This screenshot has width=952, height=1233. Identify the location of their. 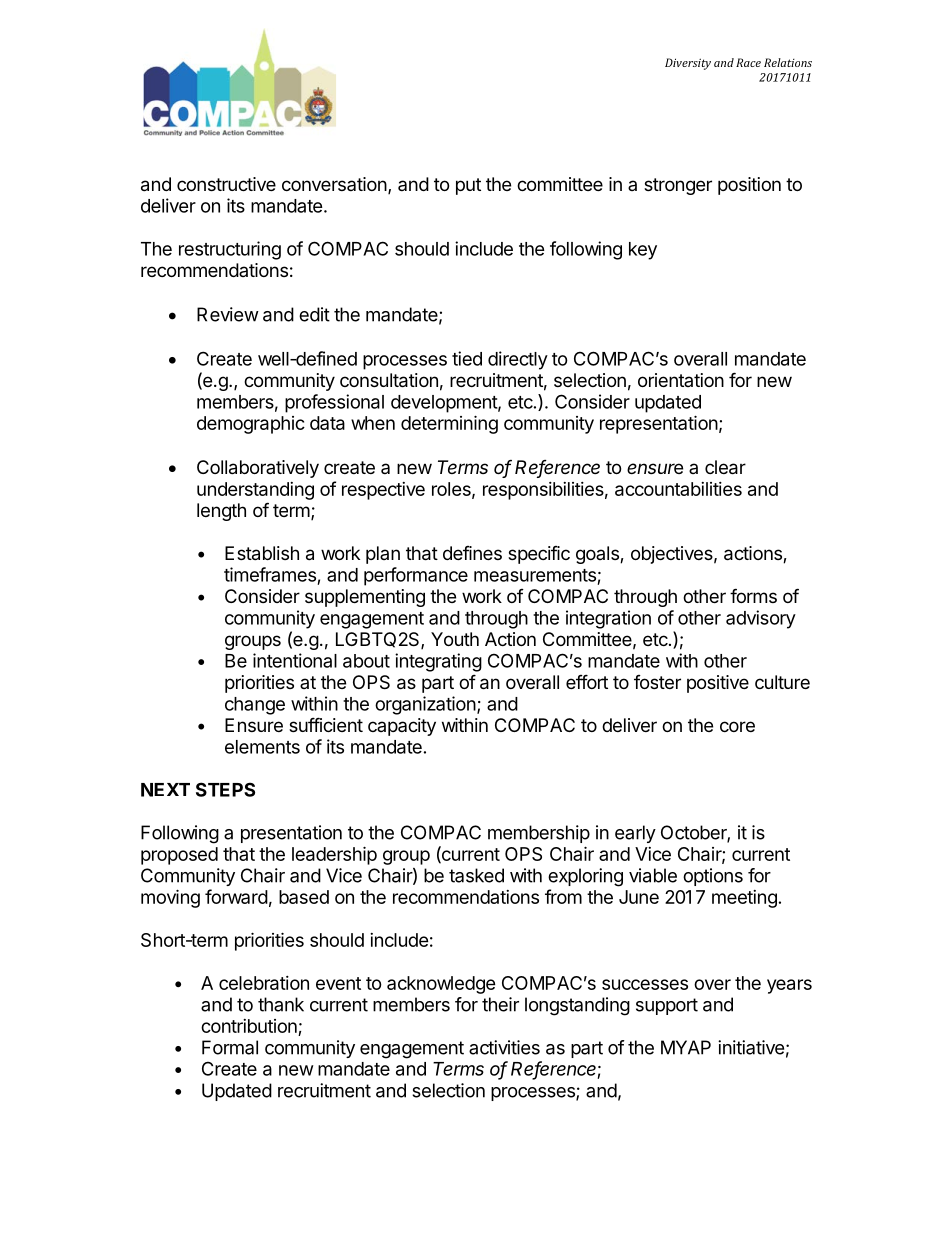
(500, 1004).
